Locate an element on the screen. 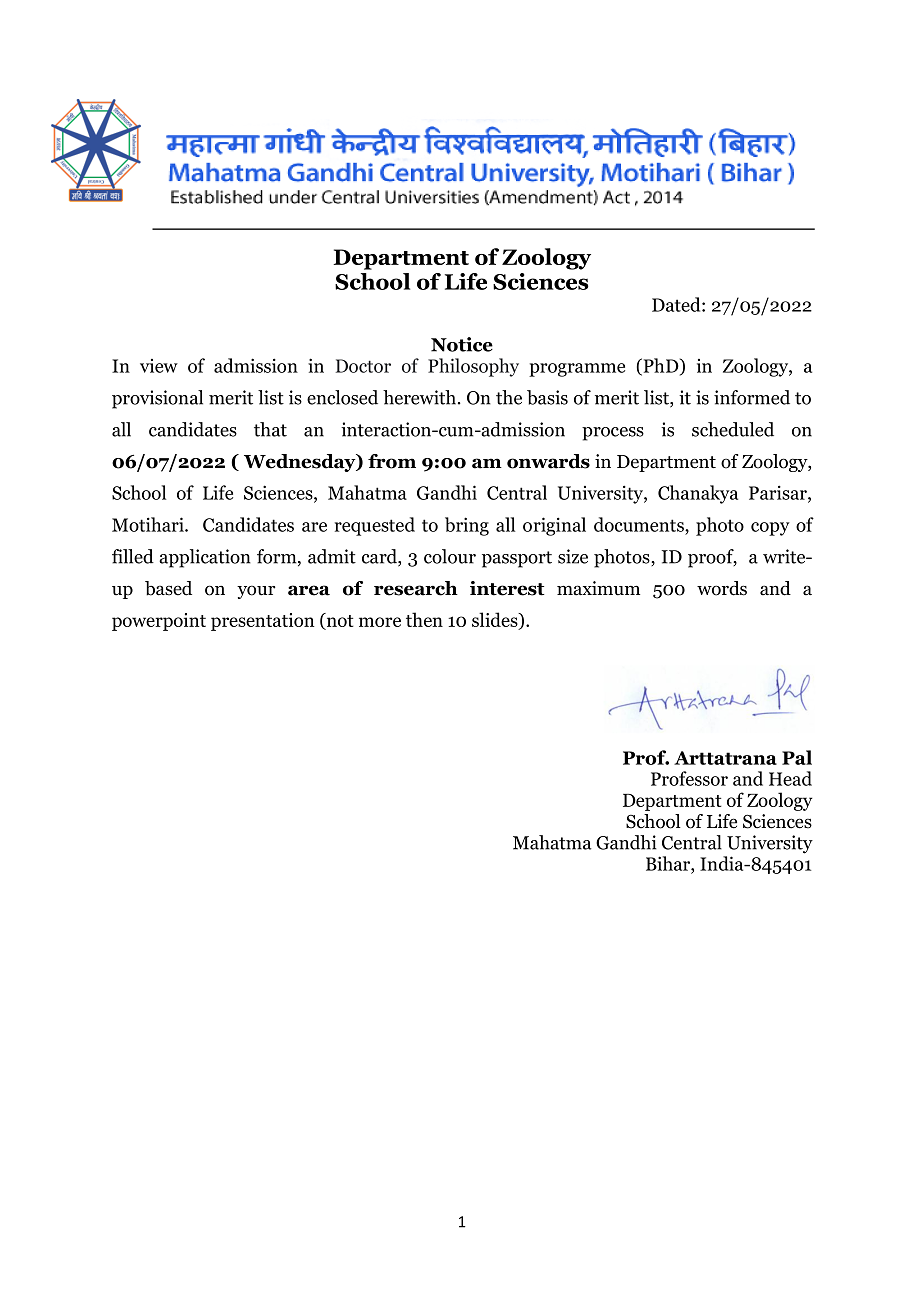  copy is located at coordinates (770, 529).
